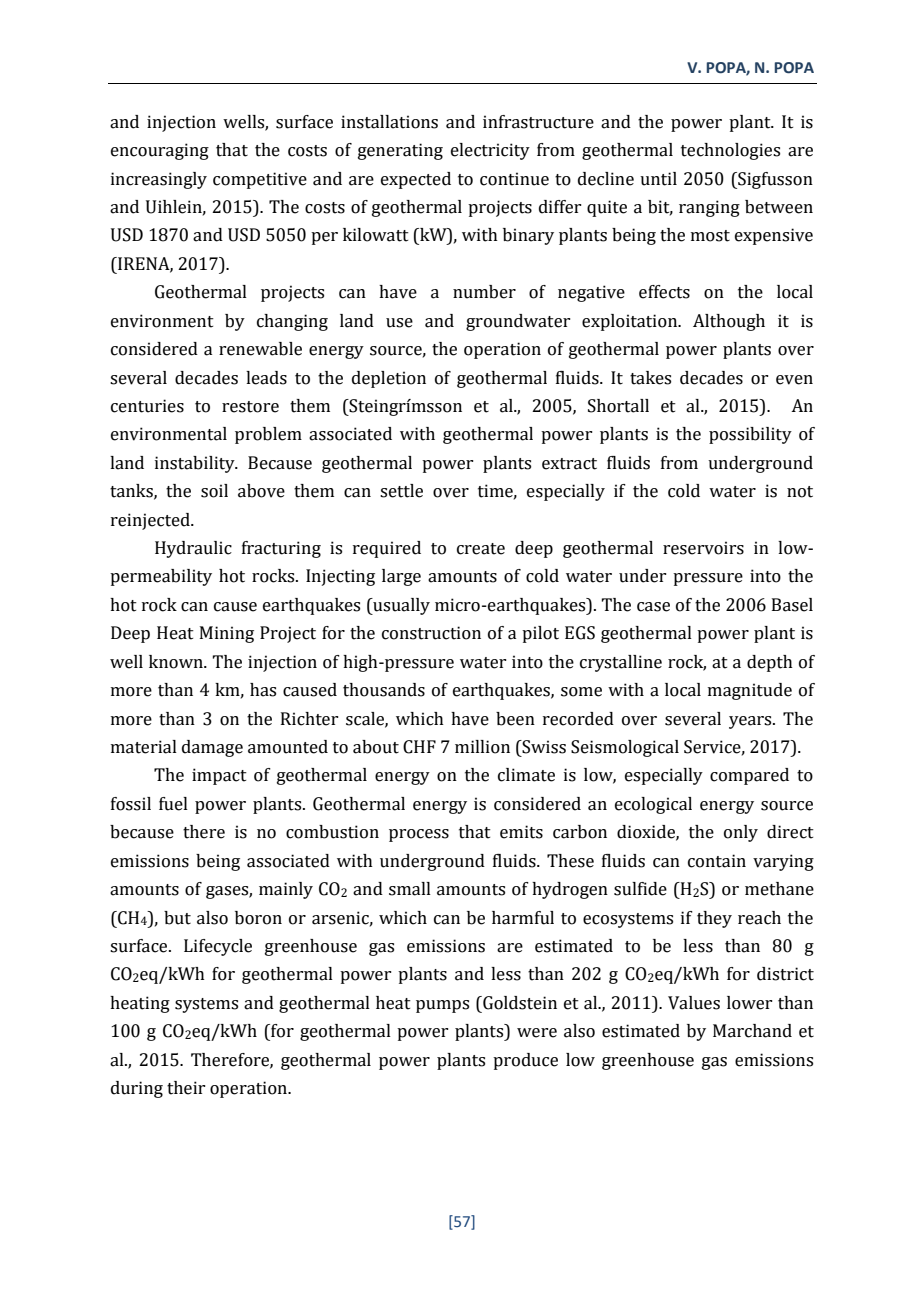  I want to click on compared, so click(749, 776).
